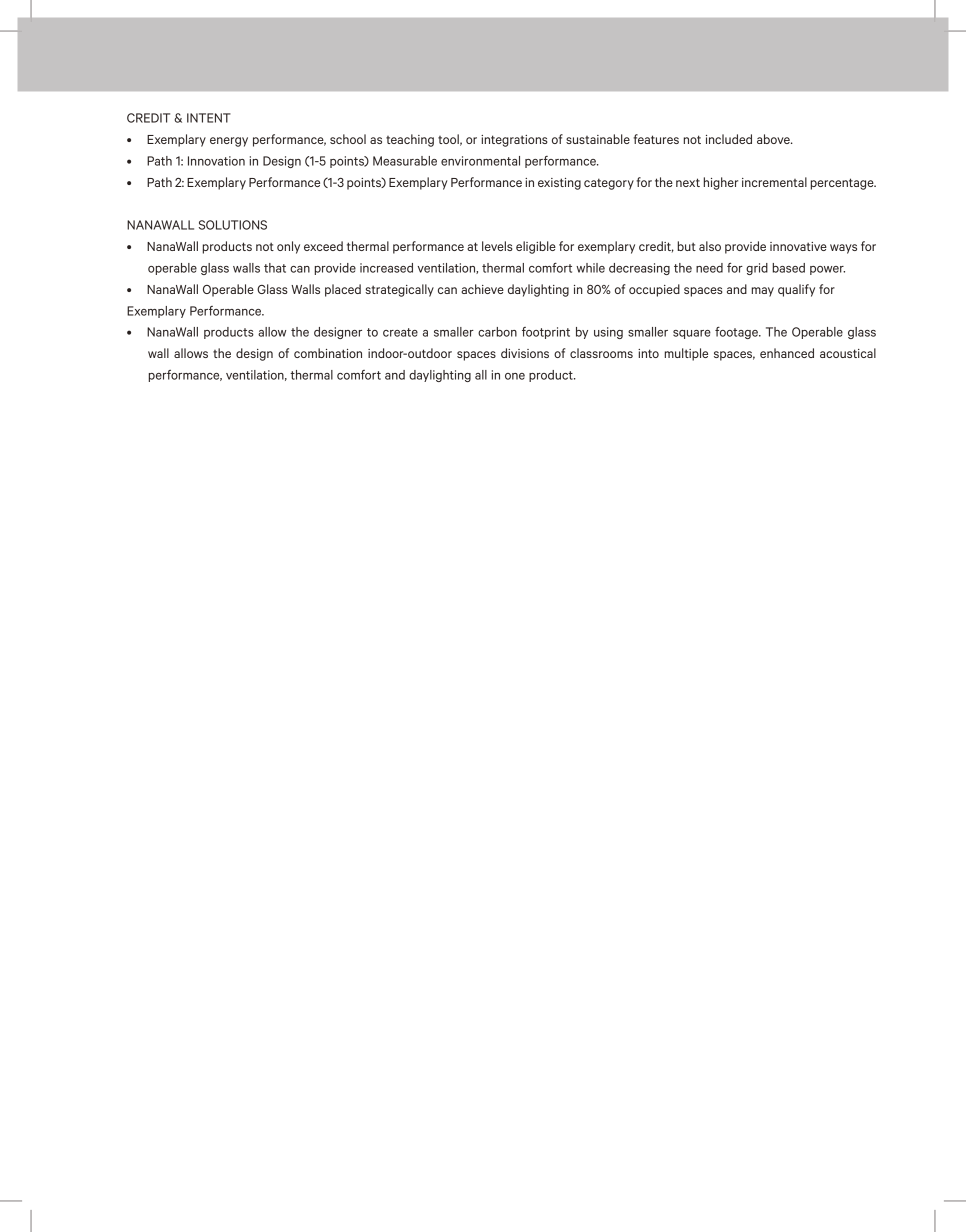 The image size is (966, 1232). What do you see at coordinates (328, 353) in the image?
I see `combination` at bounding box center [328, 353].
